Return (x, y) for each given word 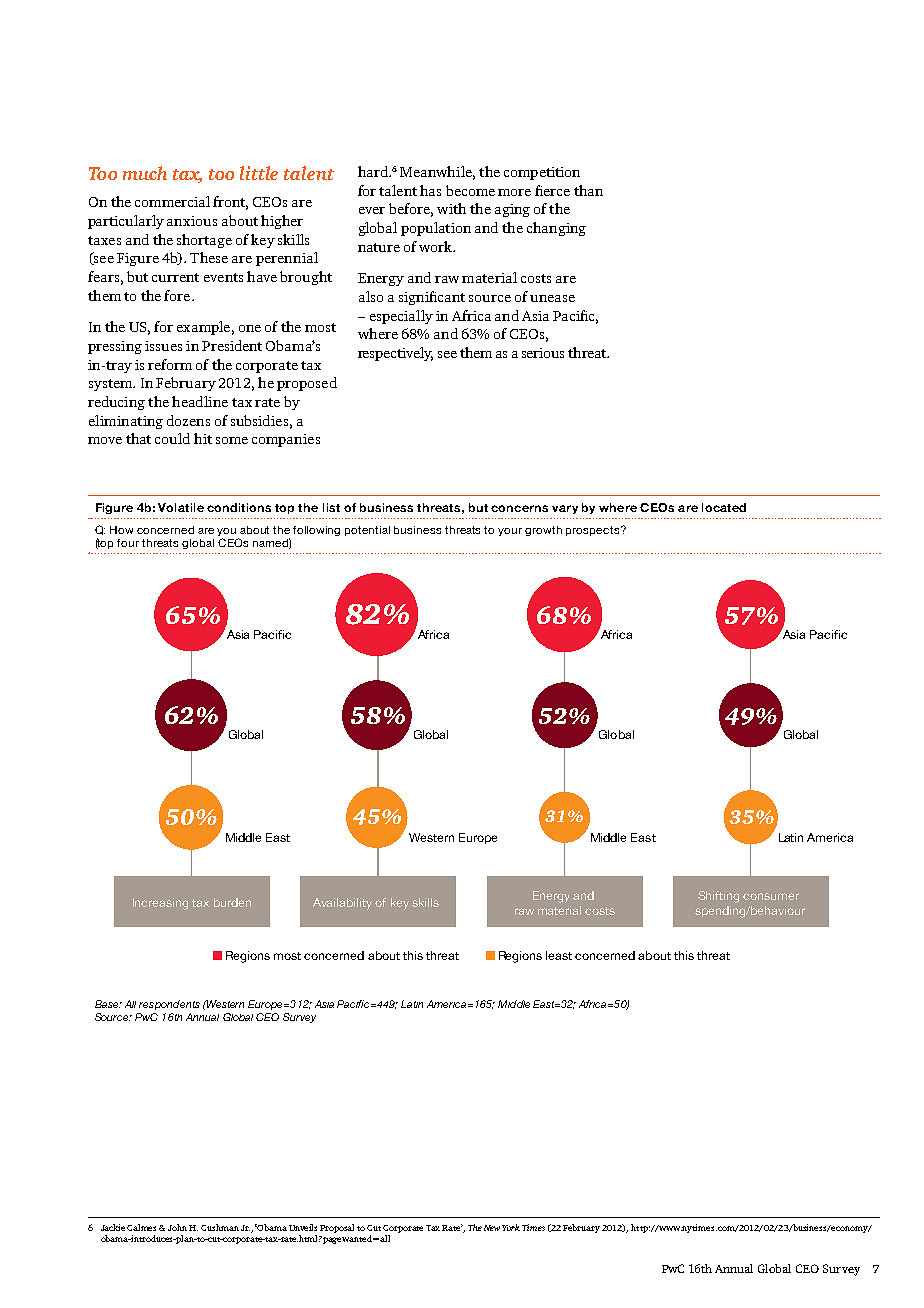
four (128, 543)
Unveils (303, 1227)
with (451, 208)
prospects (594, 531)
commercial (172, 201)
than (588, 190)
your (510, 532)
